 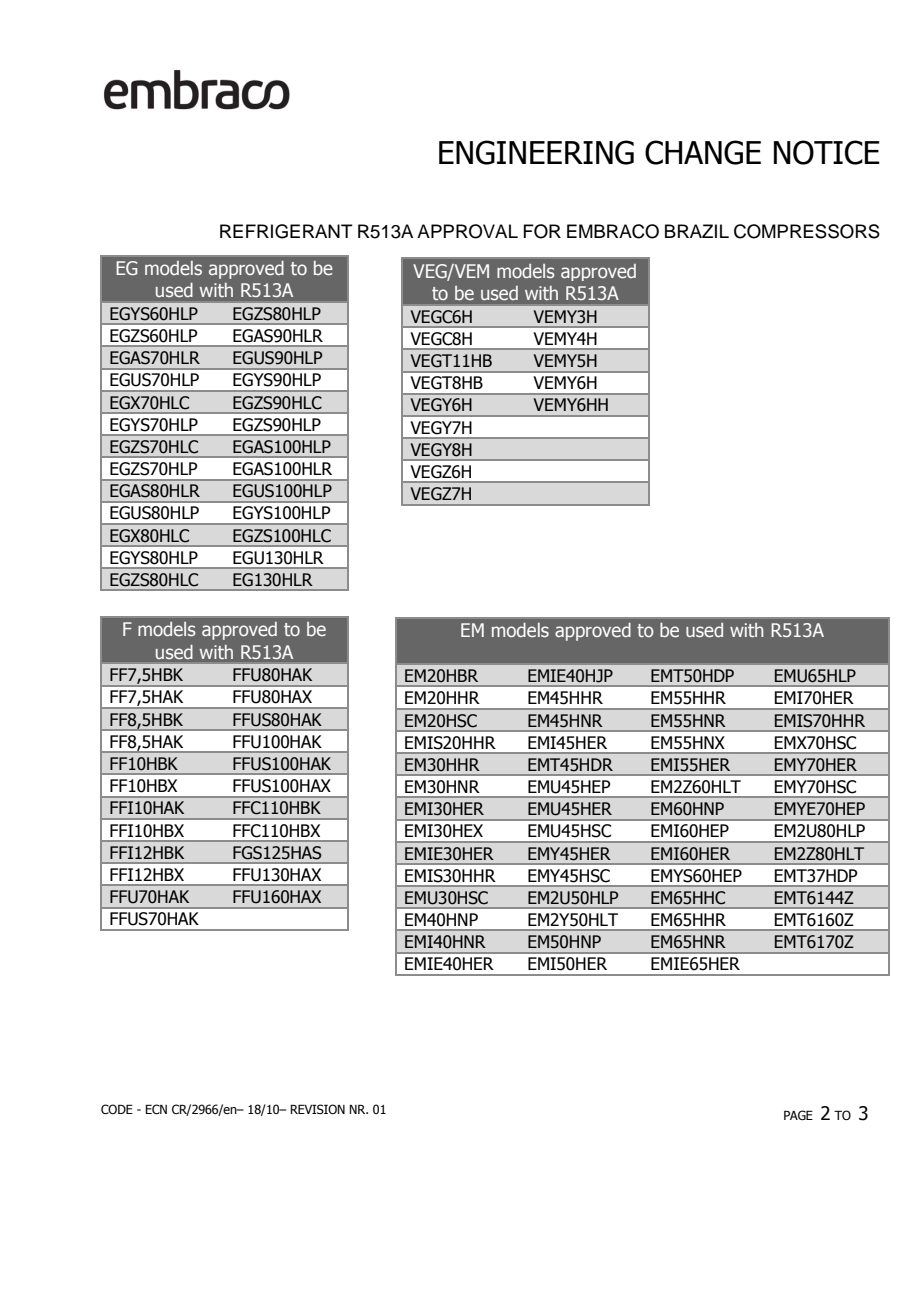 I want to click on PAGE, so click(x=798, y=1115).
